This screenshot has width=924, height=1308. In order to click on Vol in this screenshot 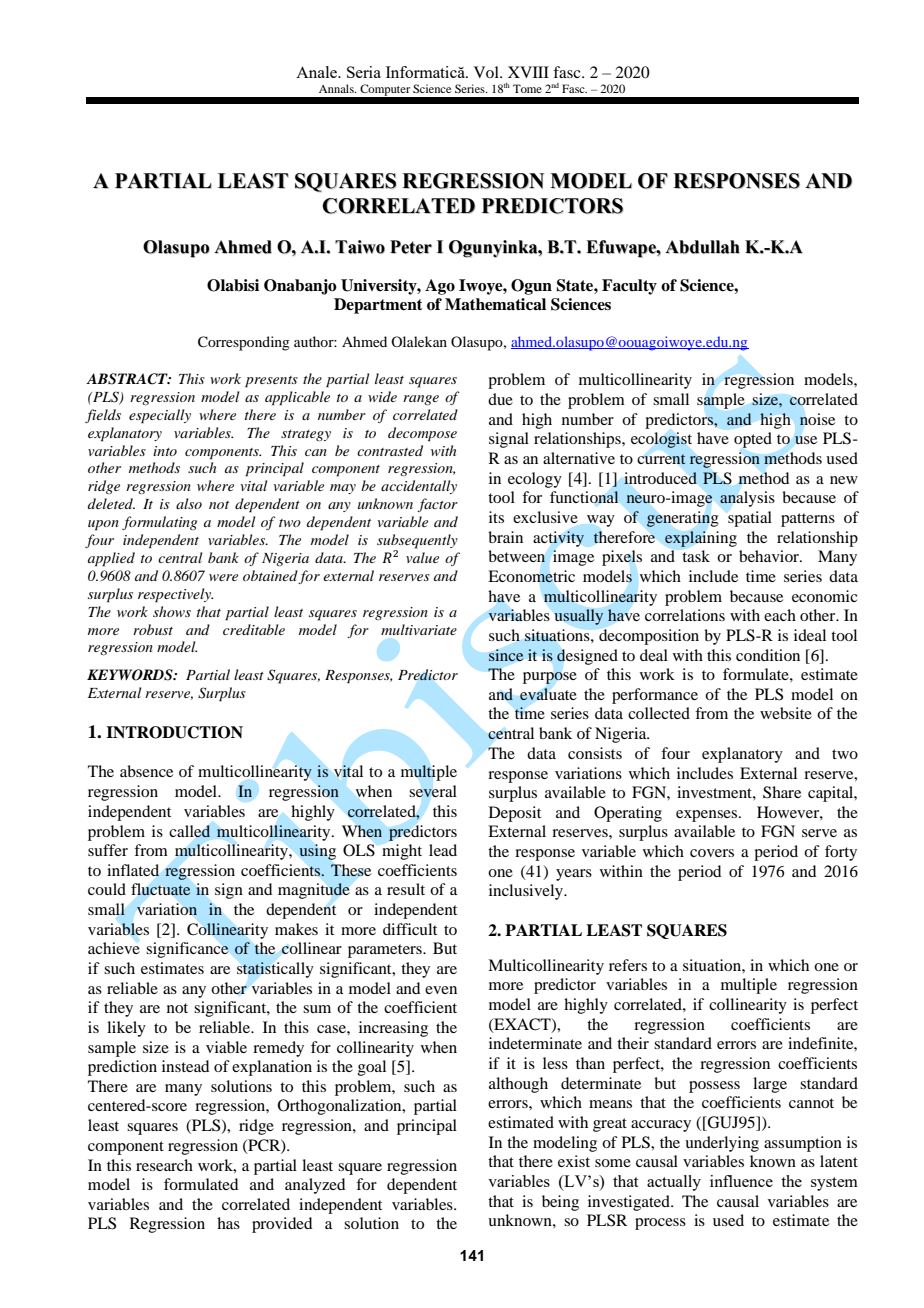, I will do `click(487, 72)`.
